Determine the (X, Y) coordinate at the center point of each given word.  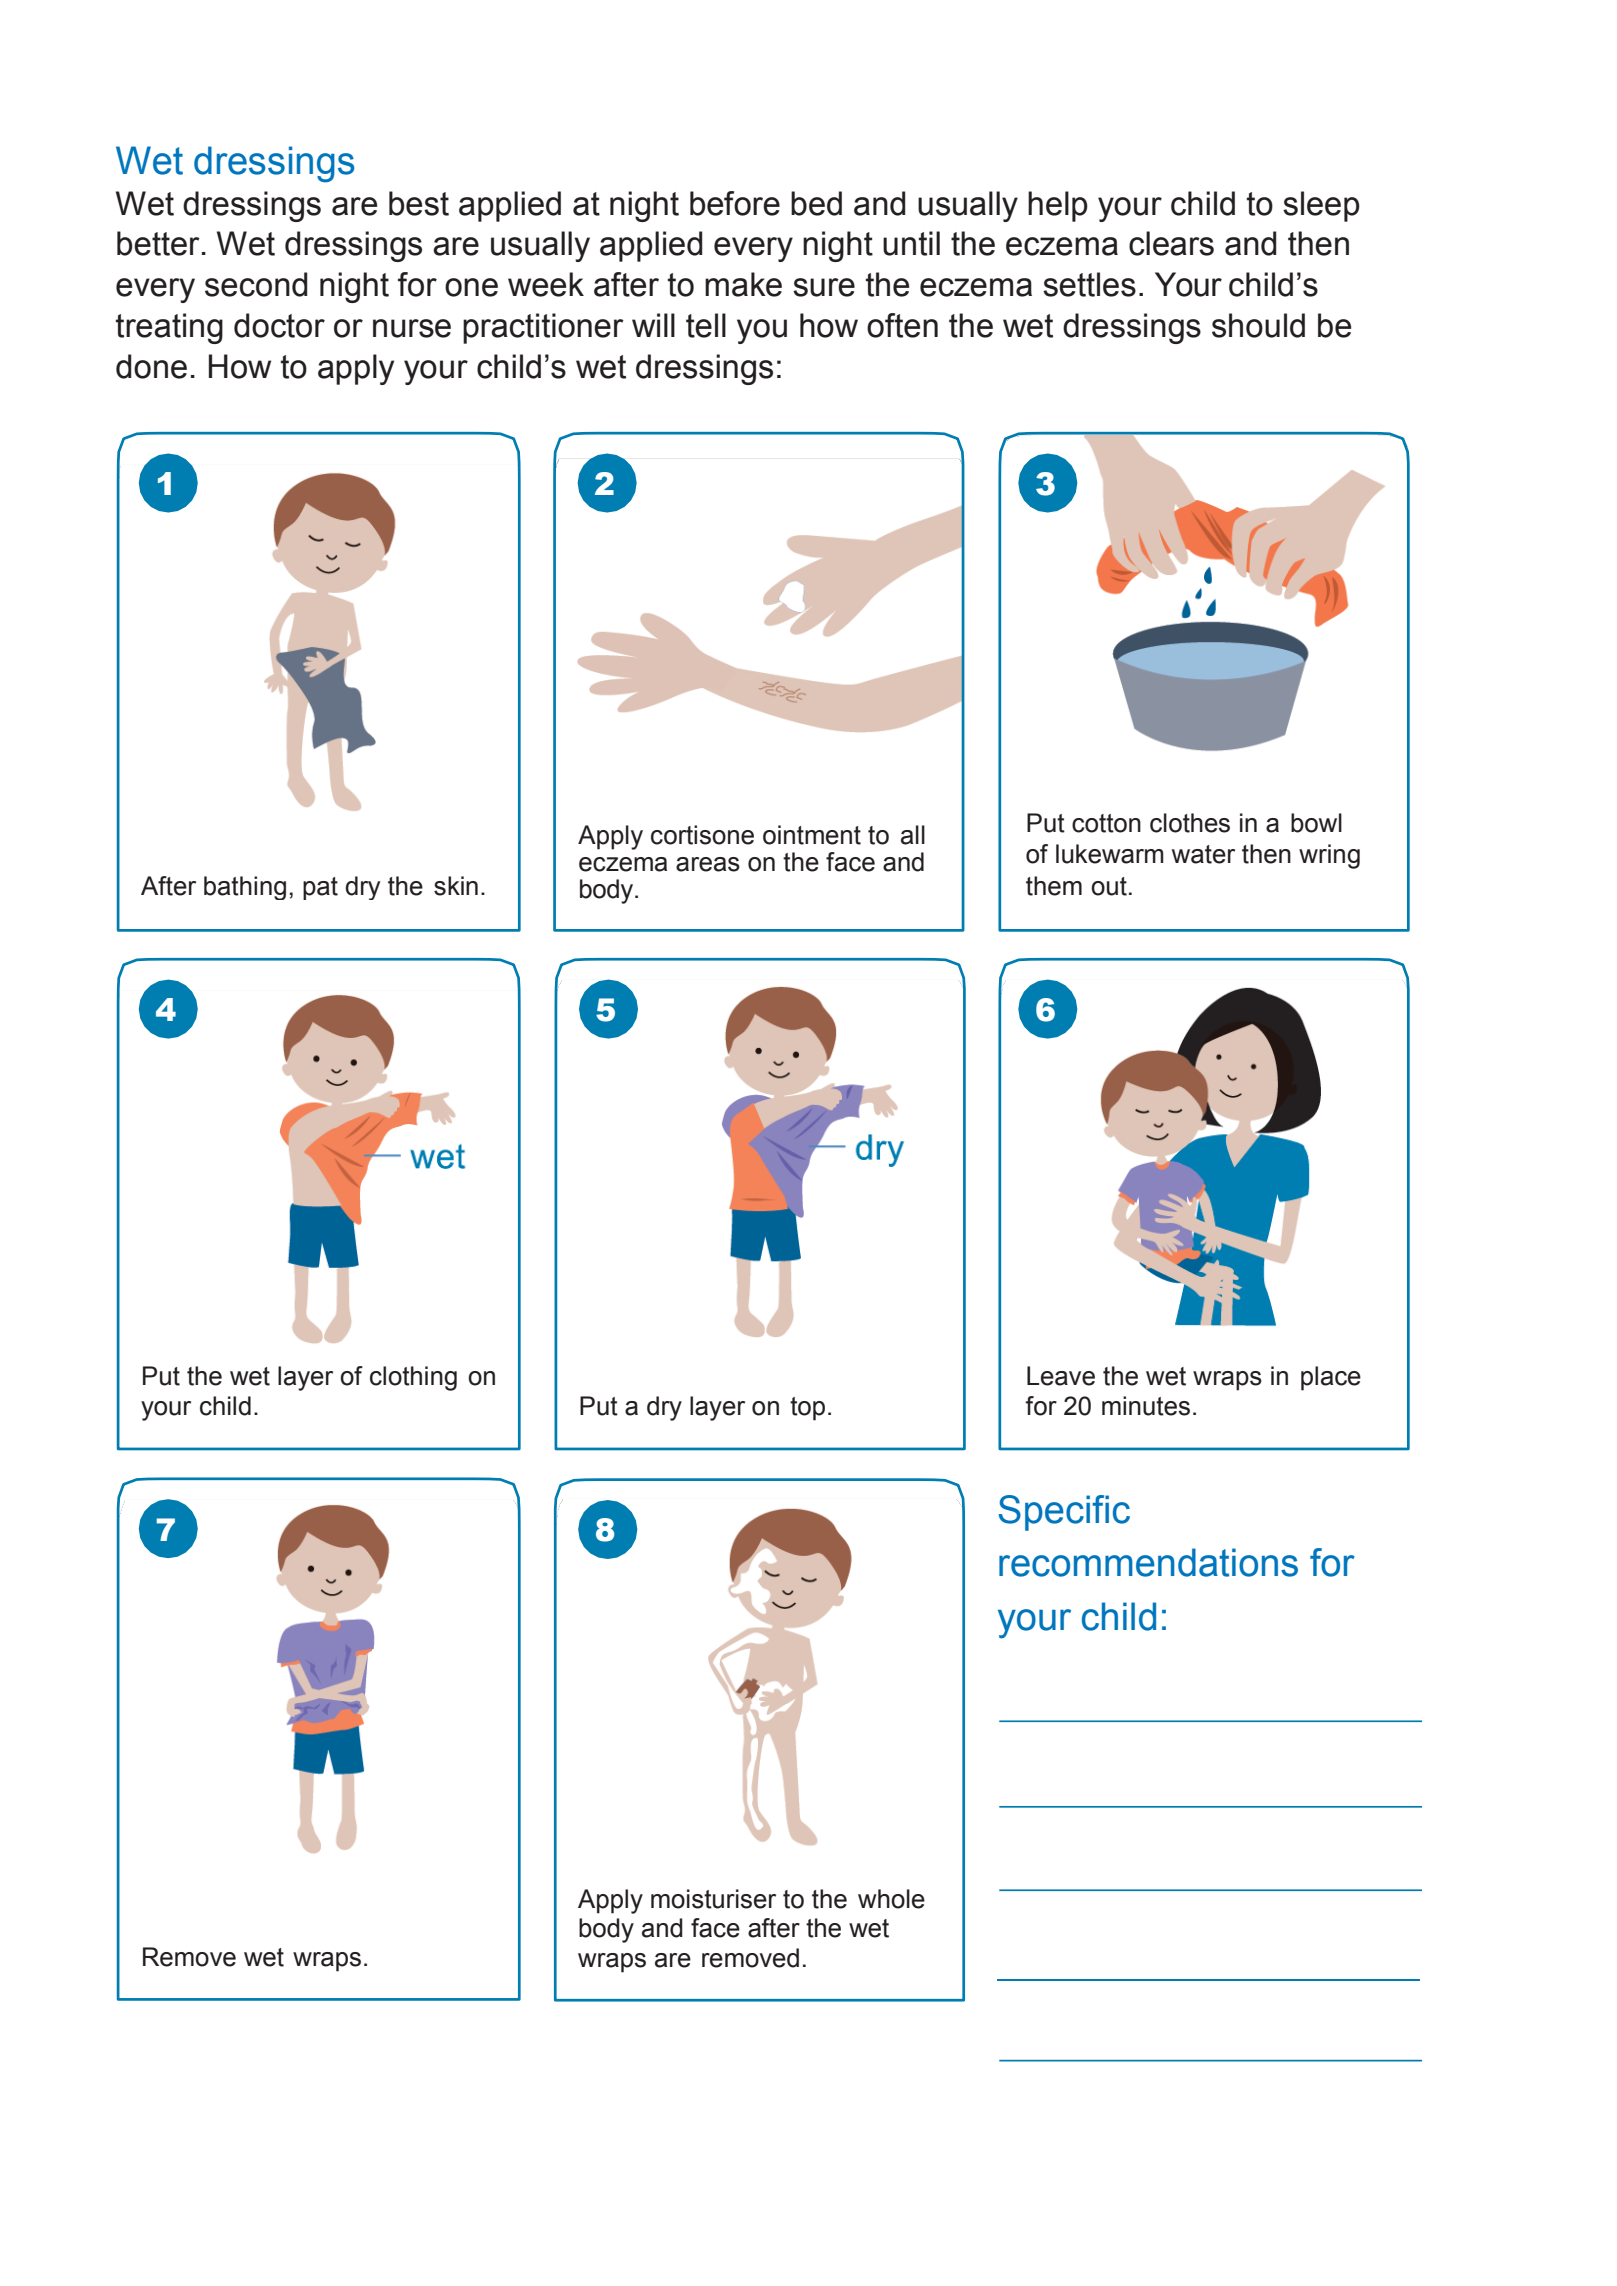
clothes (1190, 823)
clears (1171, 243)
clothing (413, 1378)
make (743, 284)
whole (891, 1899)
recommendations (1148, 1562)
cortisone (702, 835)
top (807, 1409)
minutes (1146, 1406)
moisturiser (713, 1899)
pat (320, 888)
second (256, 284)
